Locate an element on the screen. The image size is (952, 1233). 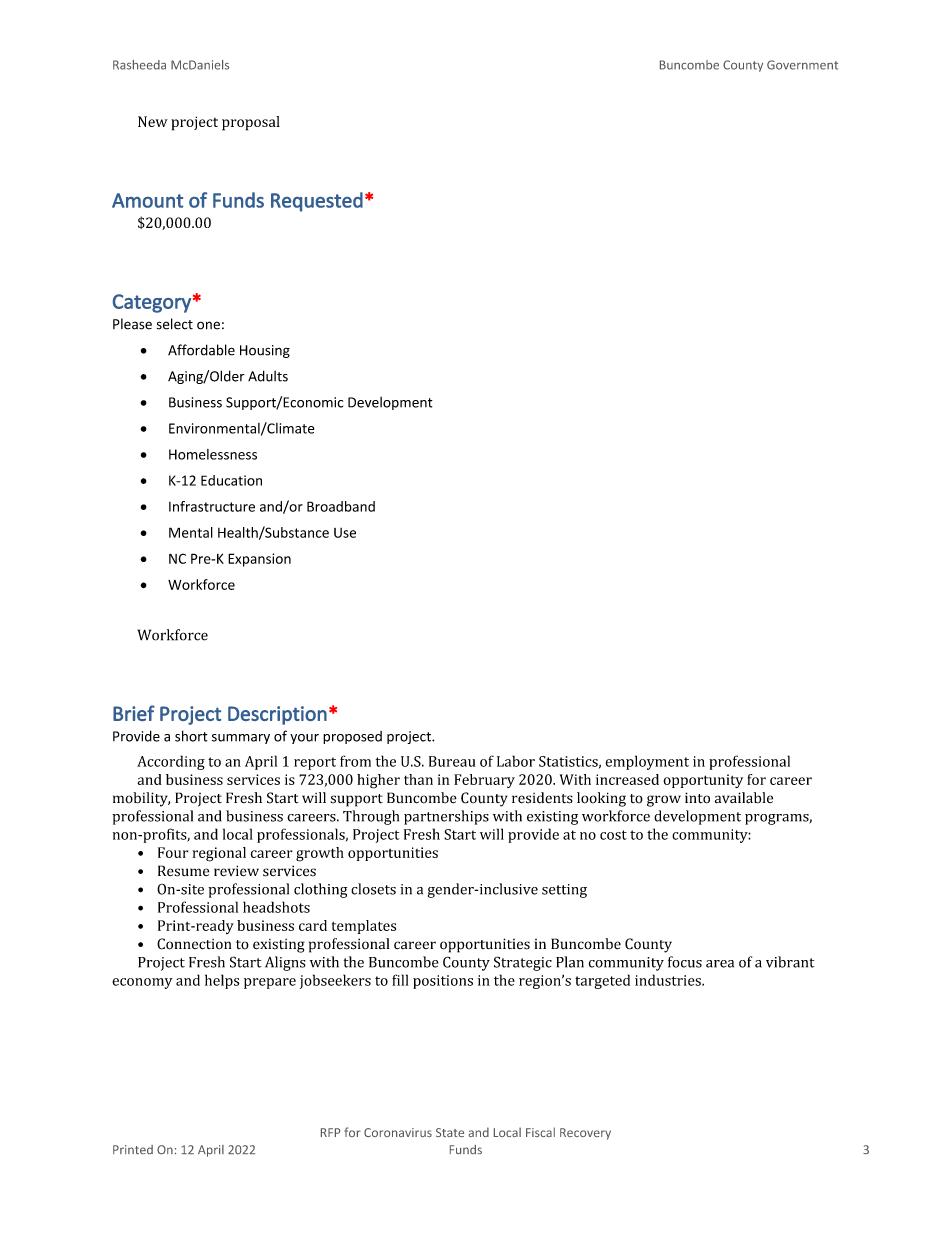
proposal is located at coordinates (251, 123).
